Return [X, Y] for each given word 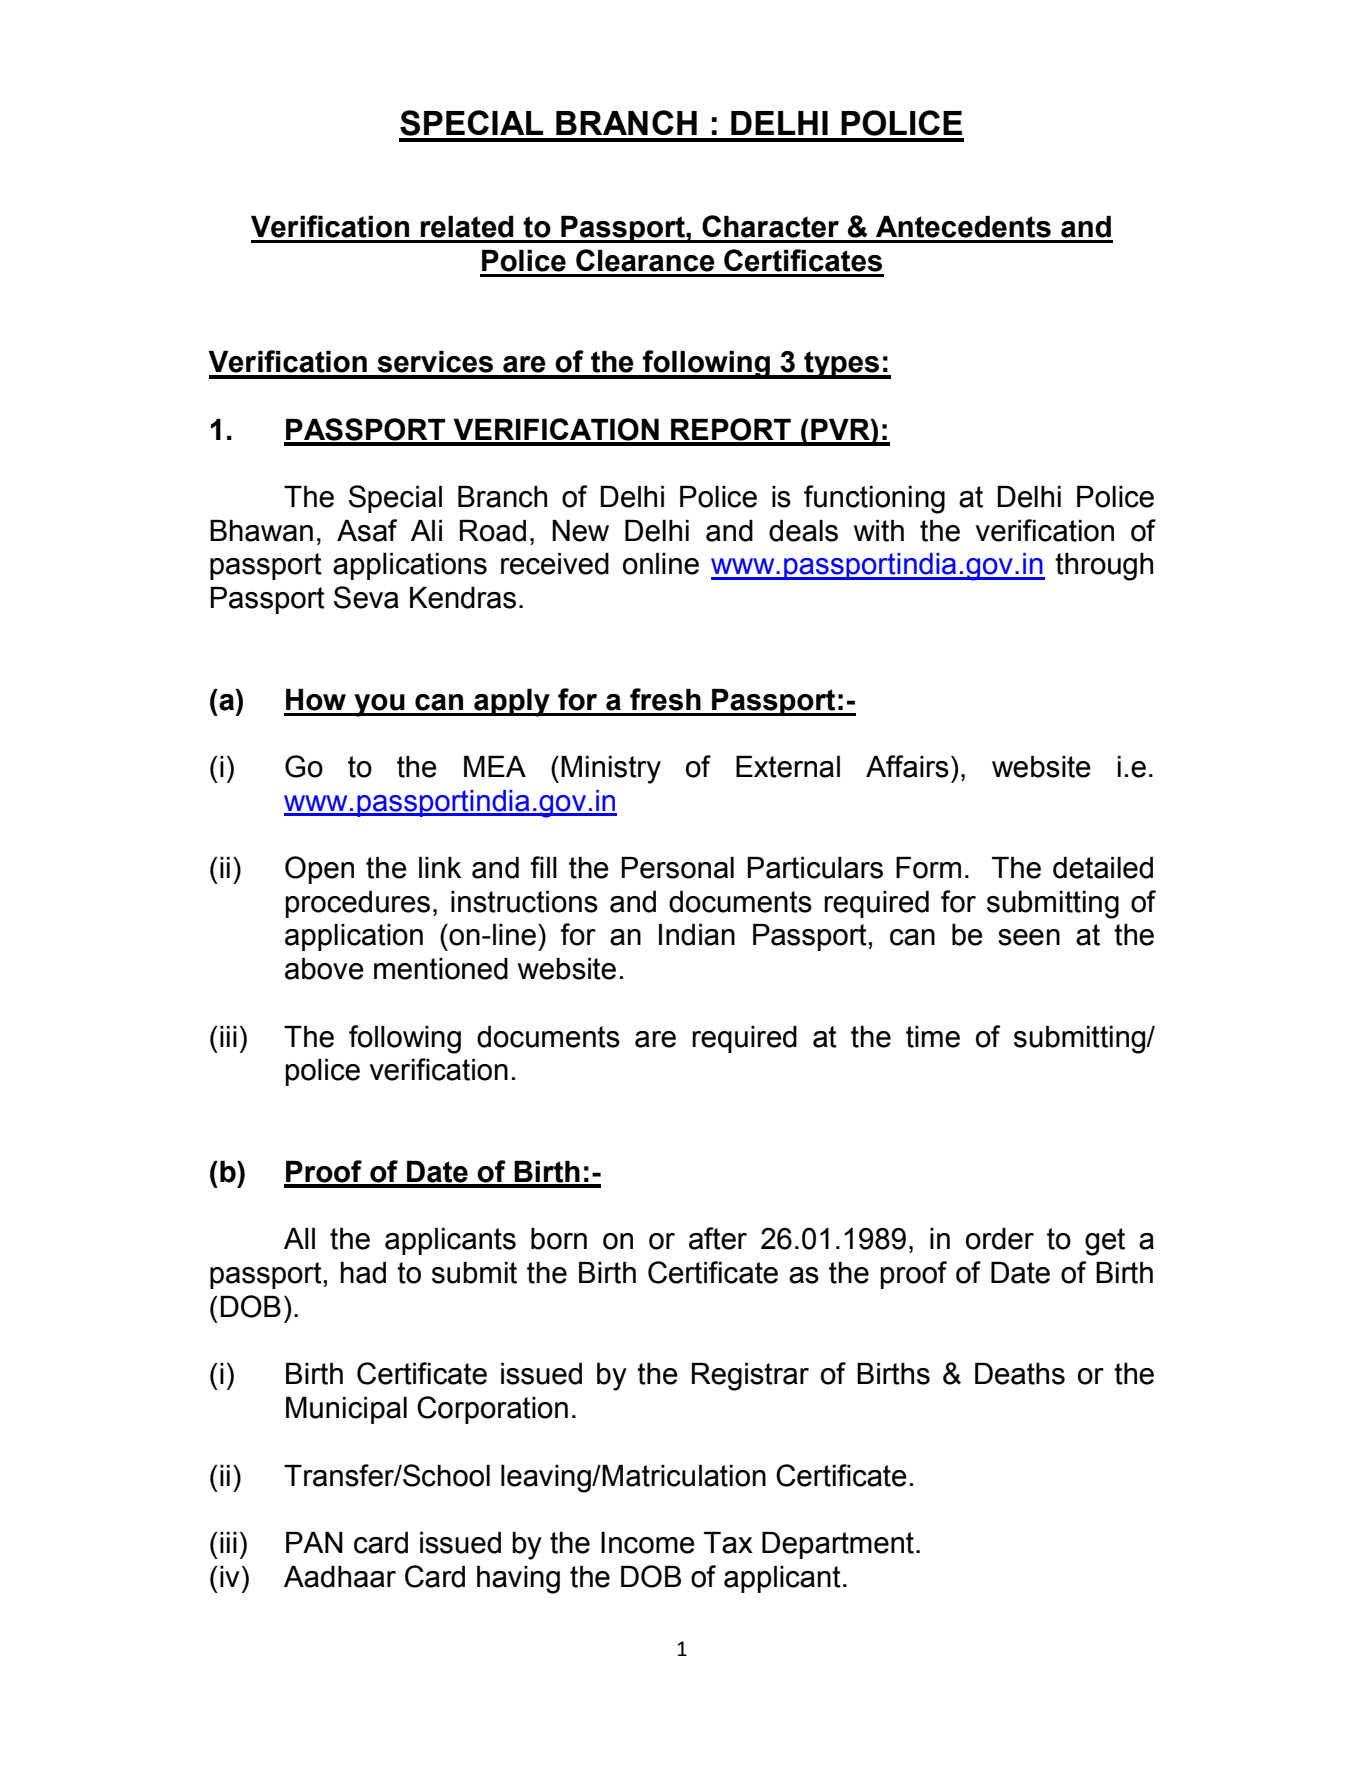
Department [838, 1545]
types [842, 365]
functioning [874, 499]
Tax [728, 1543]
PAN [314, 1542]
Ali [426, 530]
